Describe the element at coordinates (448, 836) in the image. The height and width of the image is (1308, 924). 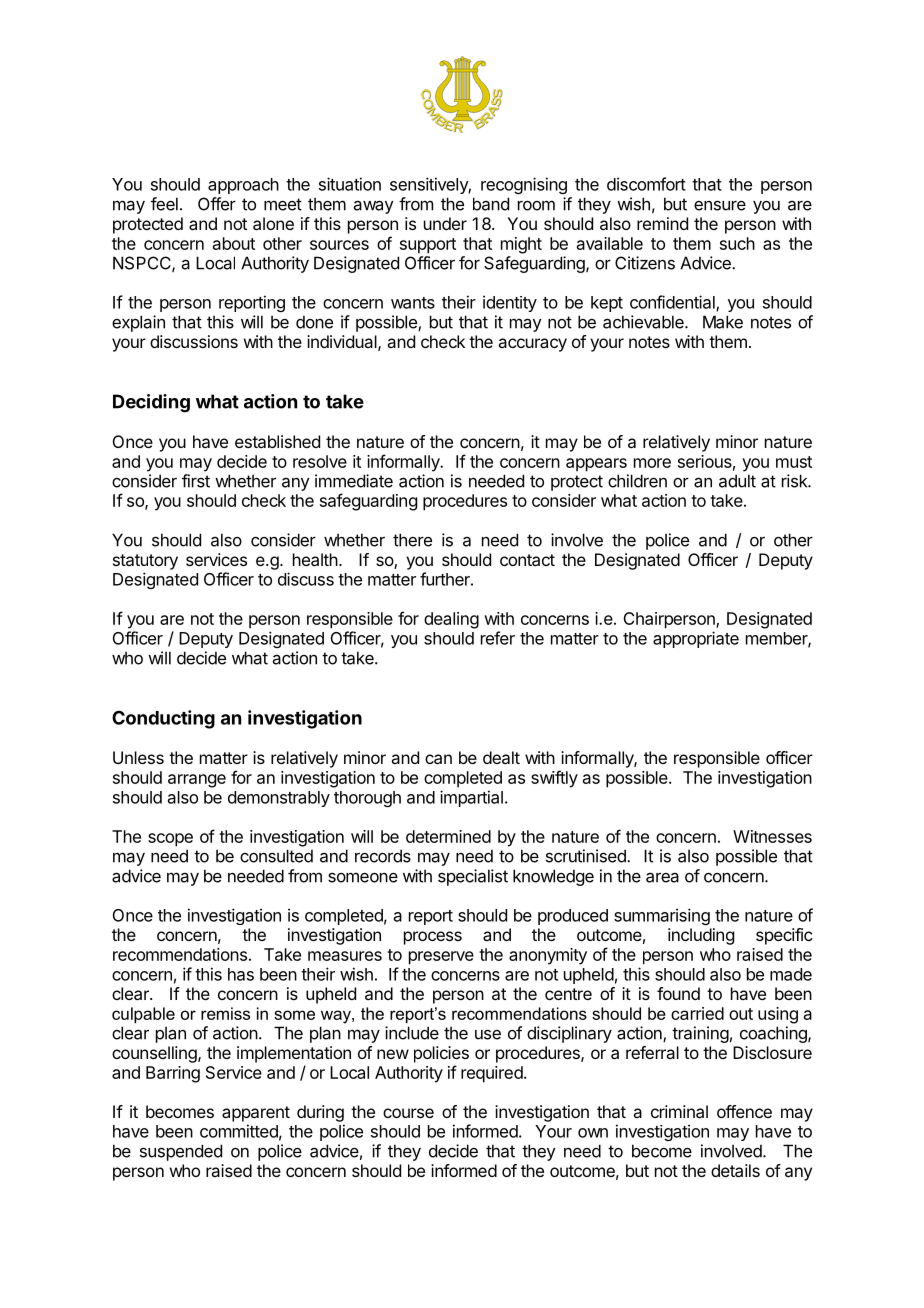
I see `determined` at that location.
